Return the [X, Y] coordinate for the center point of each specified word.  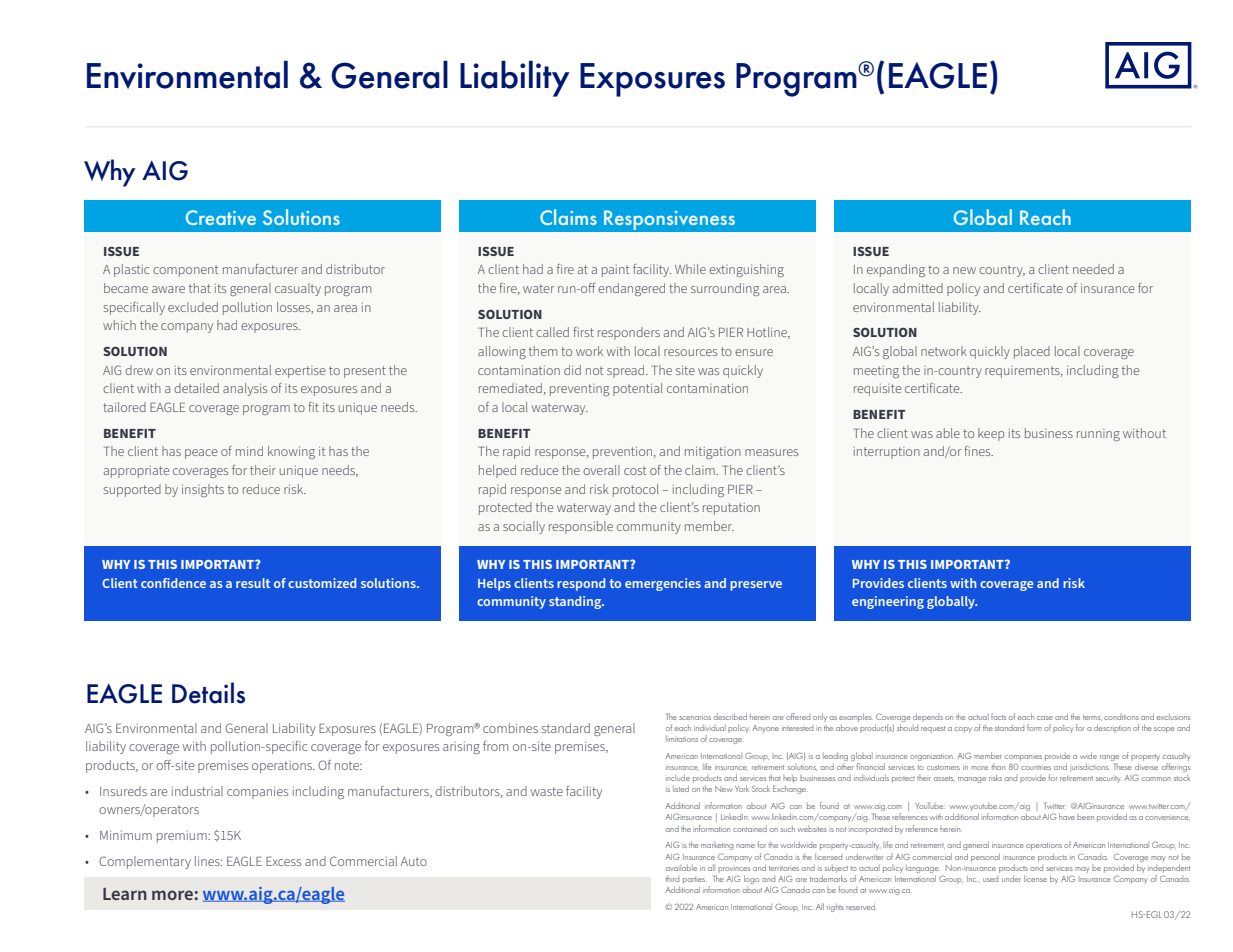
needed [1093, 269]
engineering [888, 602]
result [253, 583]
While [690, 269]
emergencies [663, 584]
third [672, 879]
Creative [221, 217]
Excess [283, 861]
